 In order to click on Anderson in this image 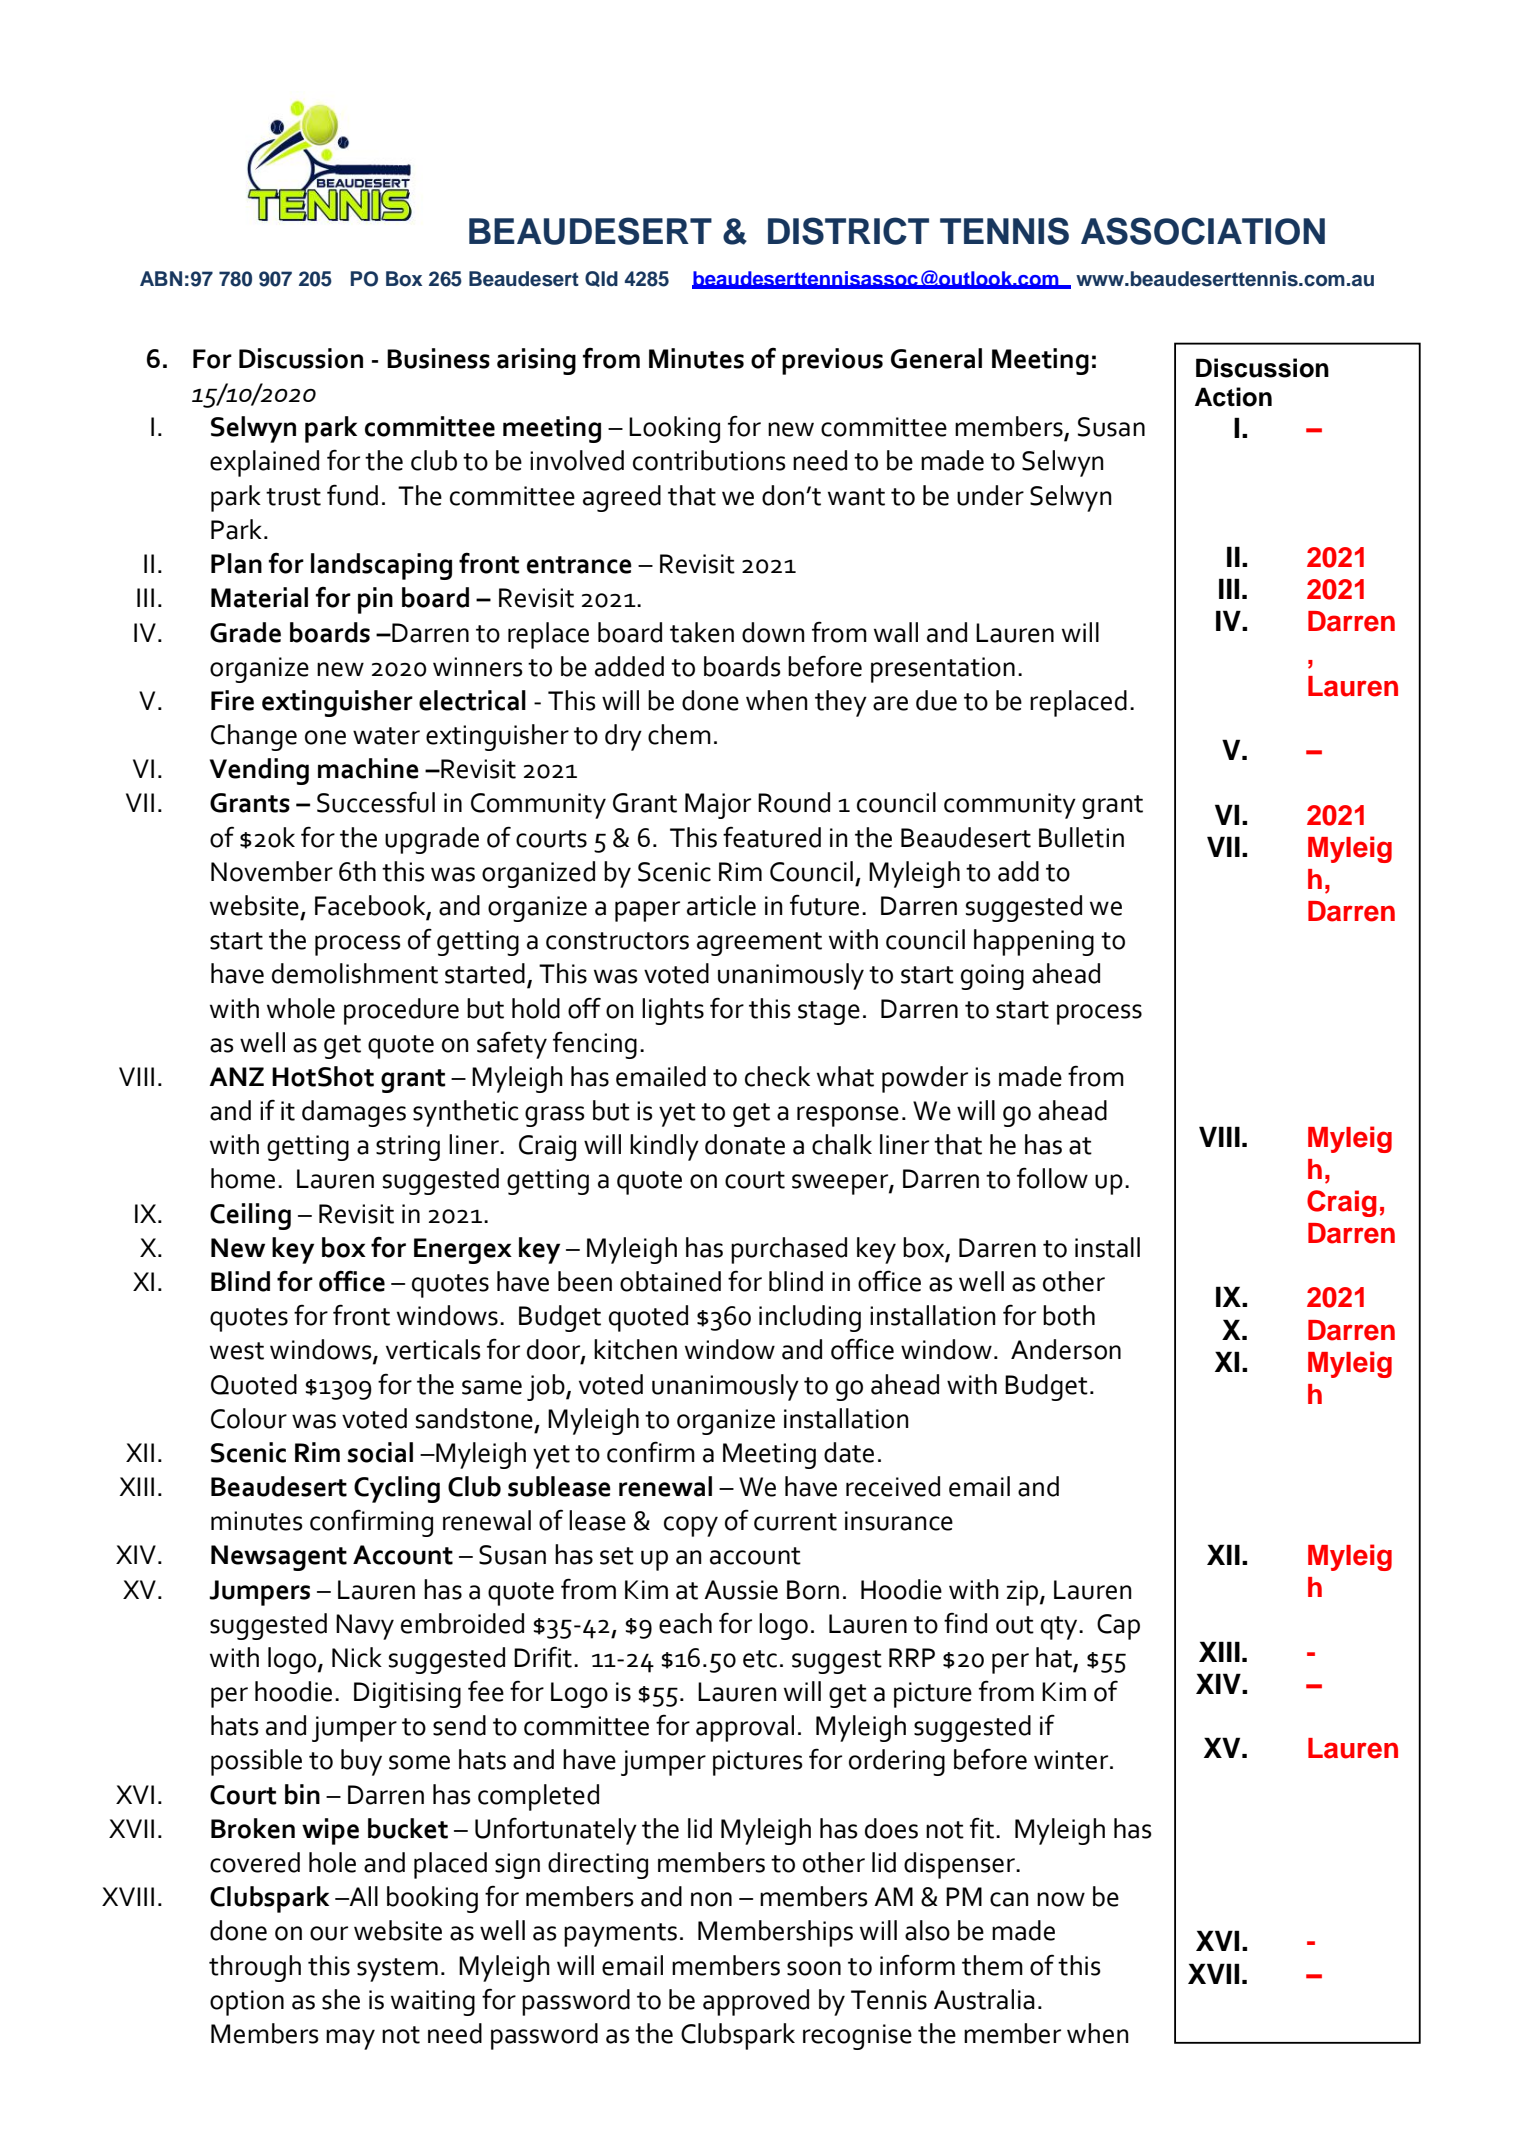, I will do `click(1066, 1349)`.
